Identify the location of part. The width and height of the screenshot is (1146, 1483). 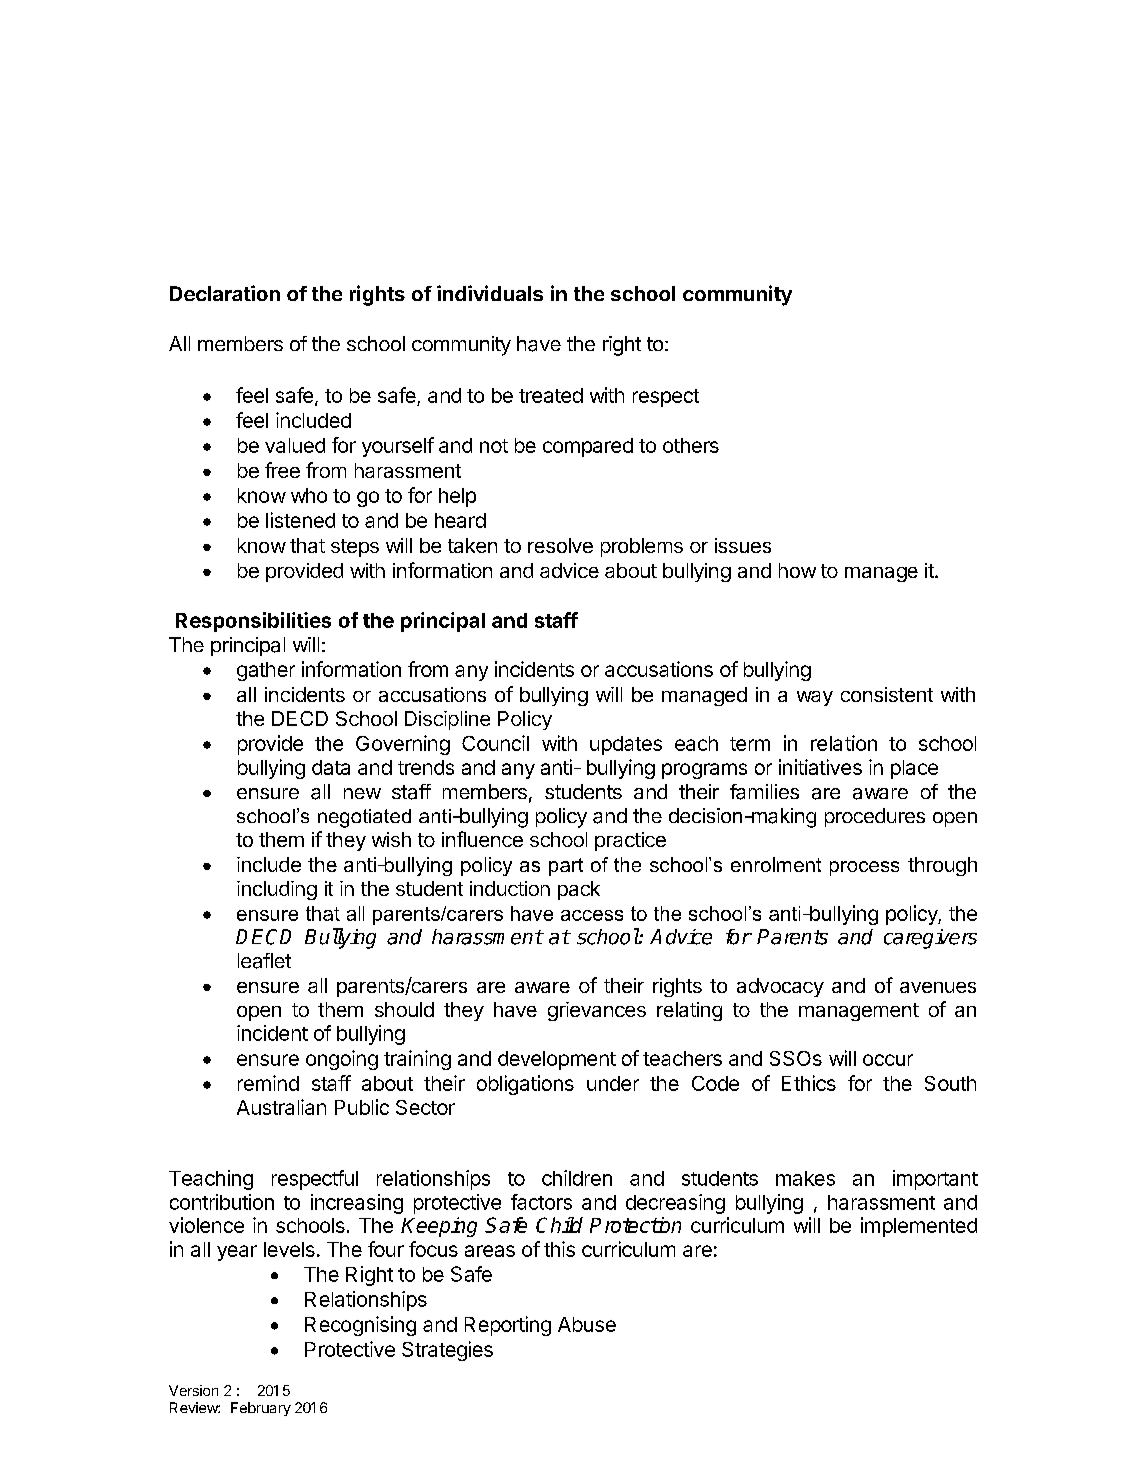
(566, 867).
